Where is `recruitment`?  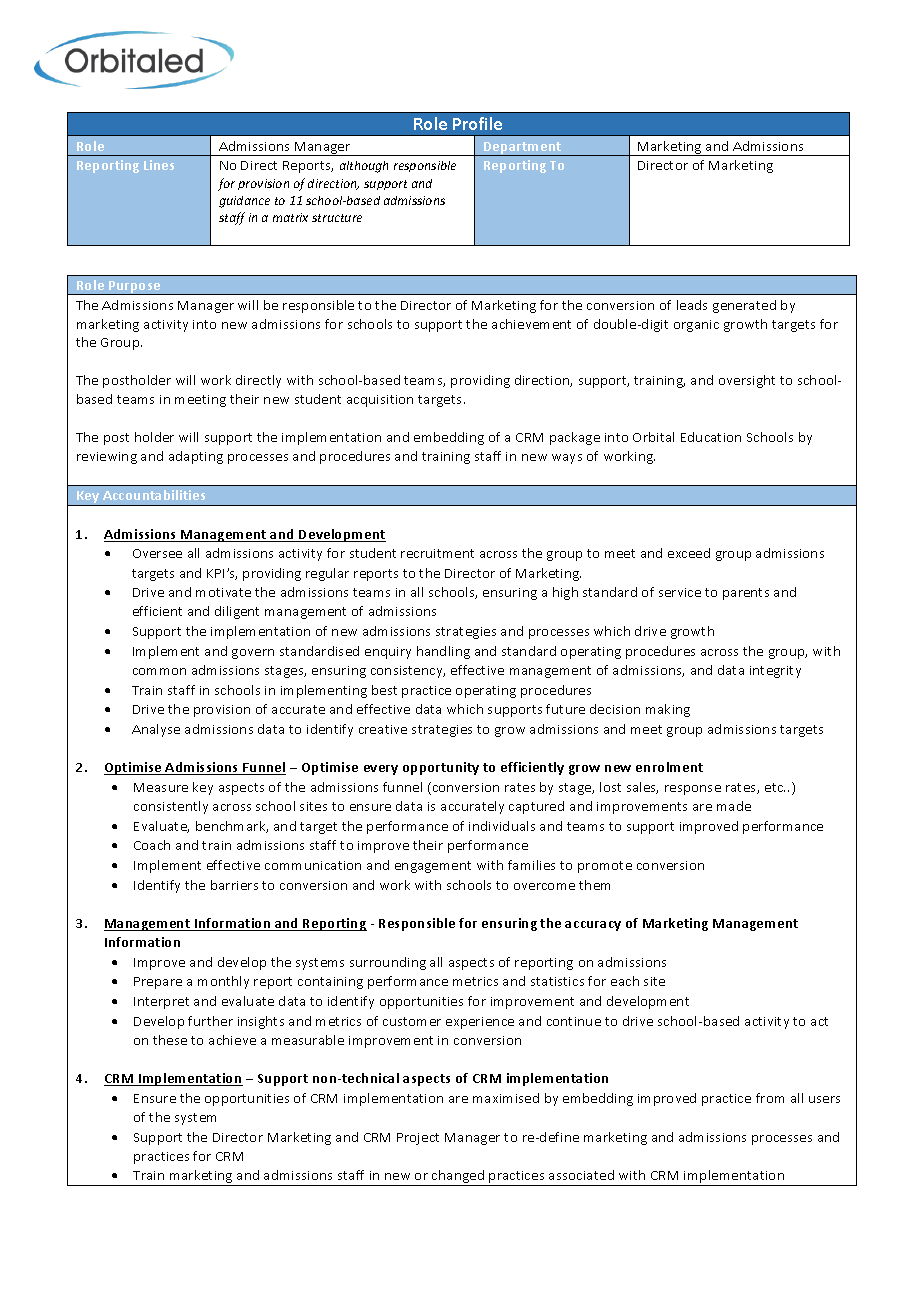 recruitment is located at coordinates (437, 553).
